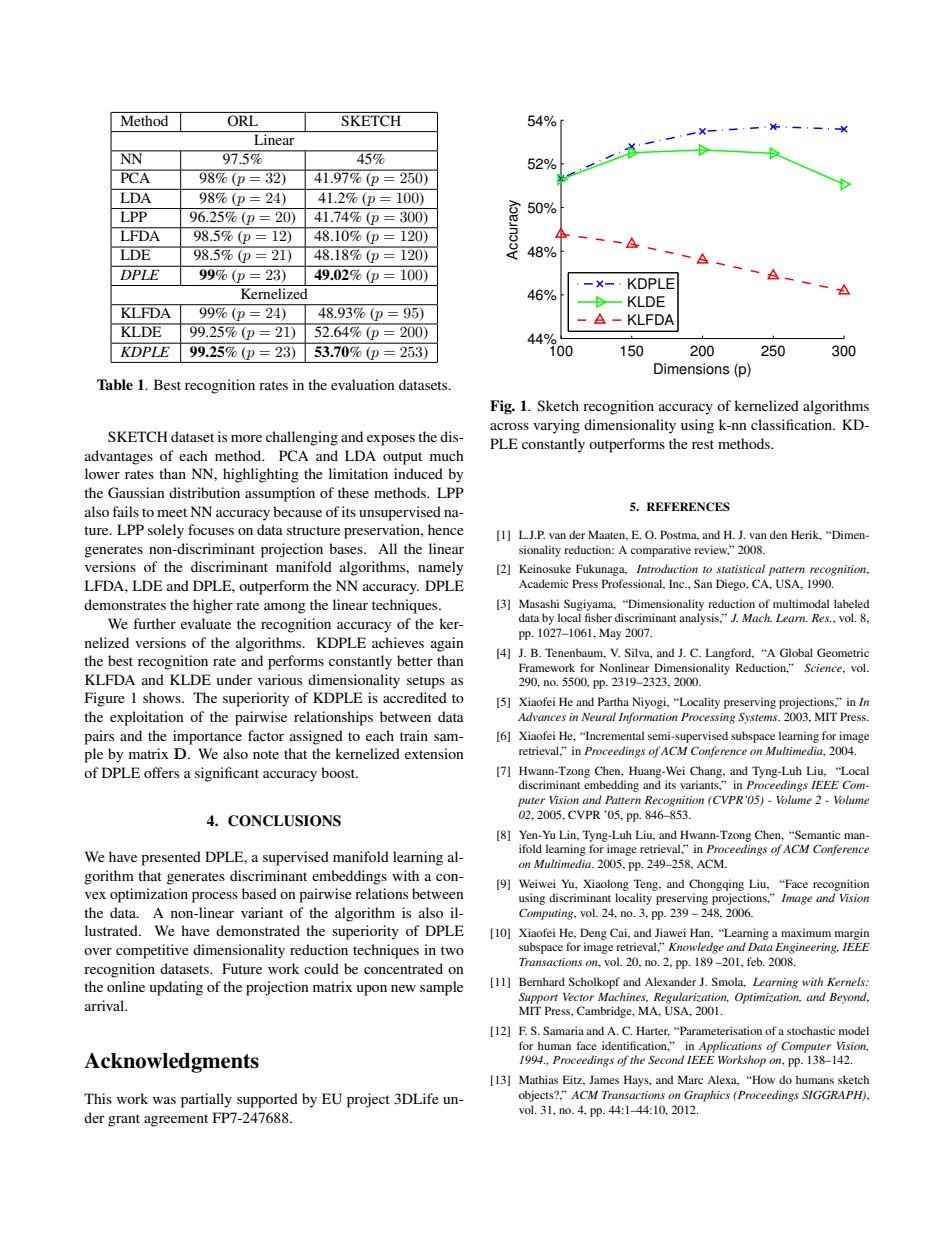 Image resolution: width=952 pixels, height=1233 pixels. What do you see at coordinates (447, 644) in the image?
I see `again` at bounding box center [447, 644].
